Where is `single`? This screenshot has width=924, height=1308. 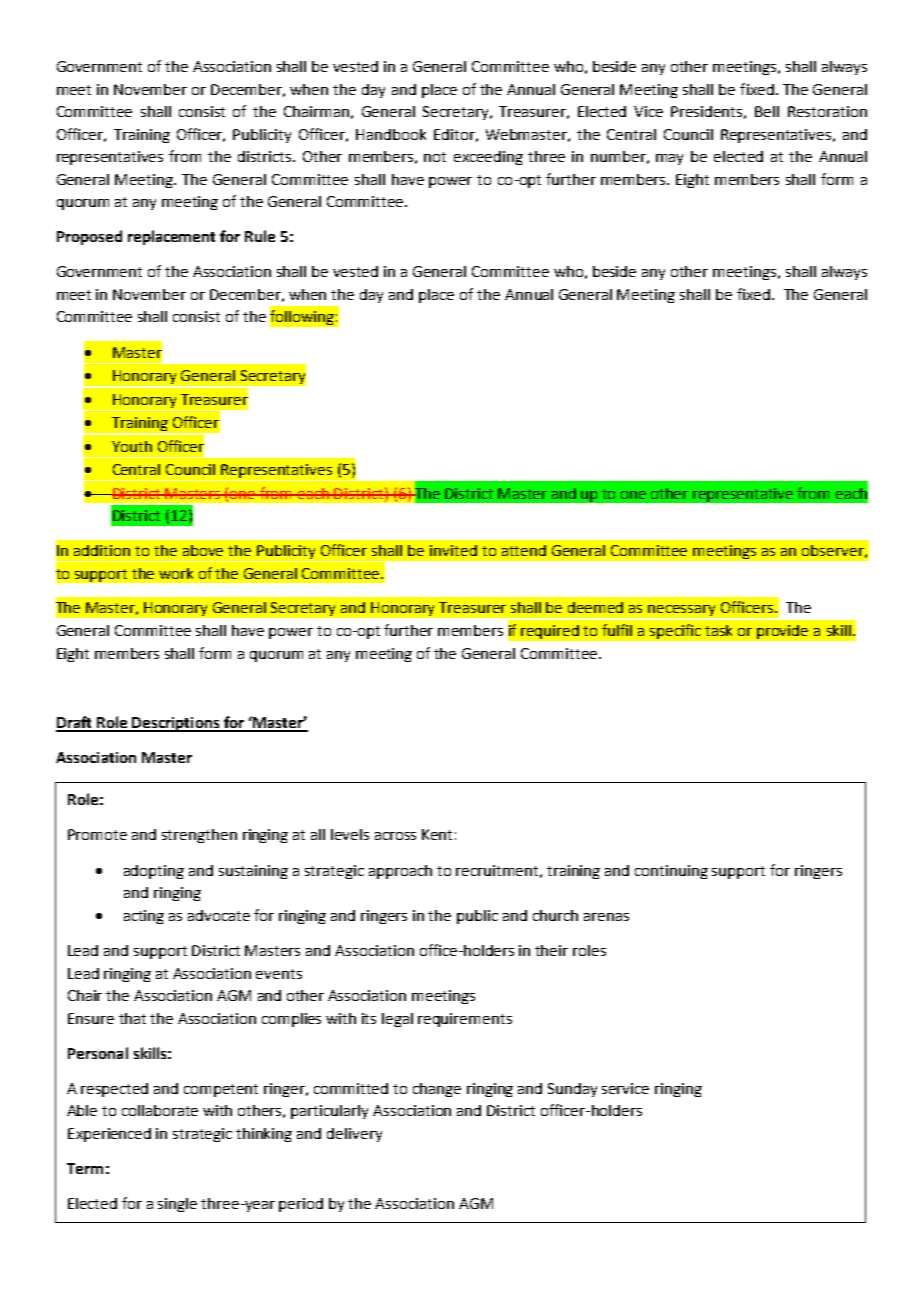
single is located at coordinates (177, 1205).
